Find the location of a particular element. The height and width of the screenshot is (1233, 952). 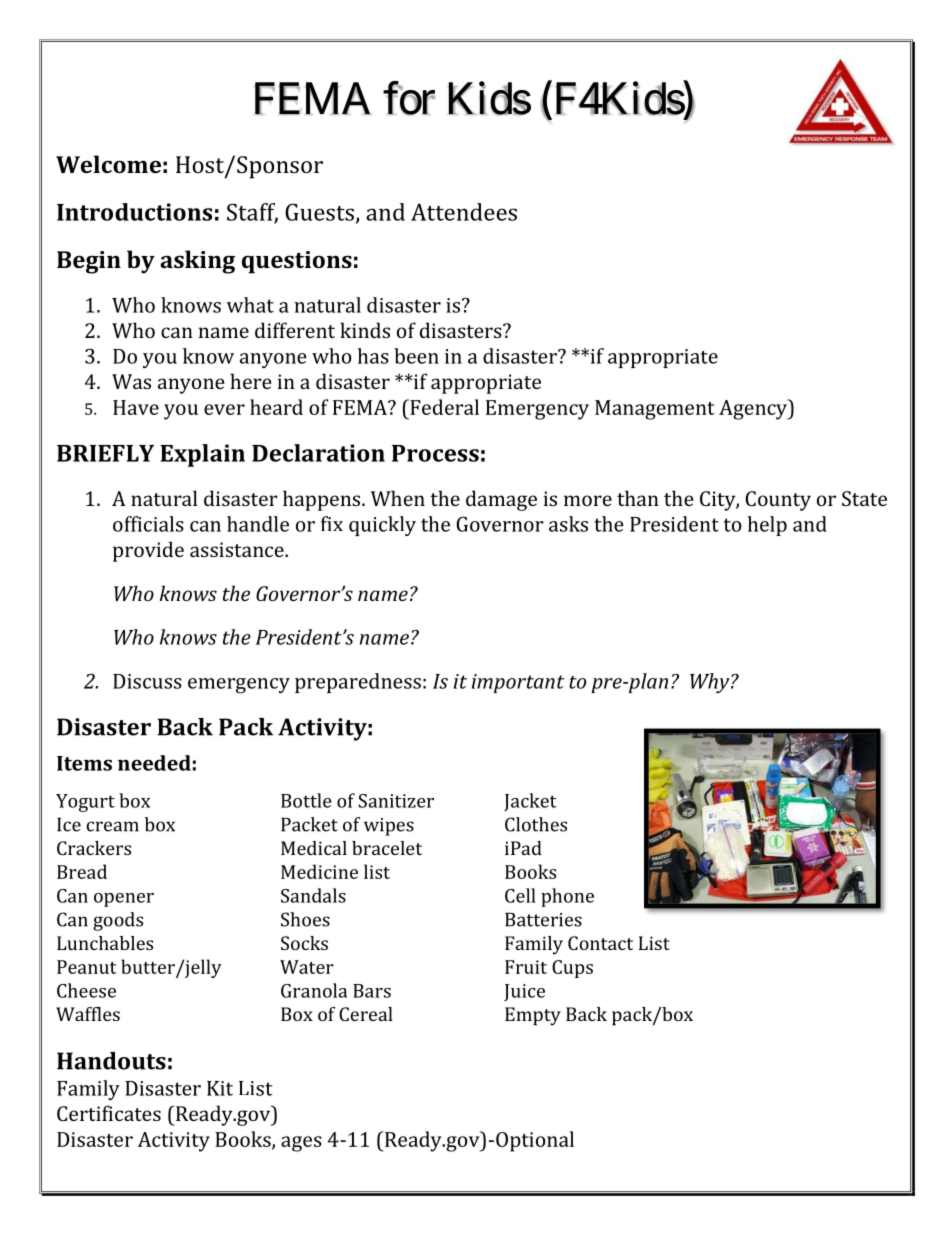

Empty is located at coordinates (533, 1016).
